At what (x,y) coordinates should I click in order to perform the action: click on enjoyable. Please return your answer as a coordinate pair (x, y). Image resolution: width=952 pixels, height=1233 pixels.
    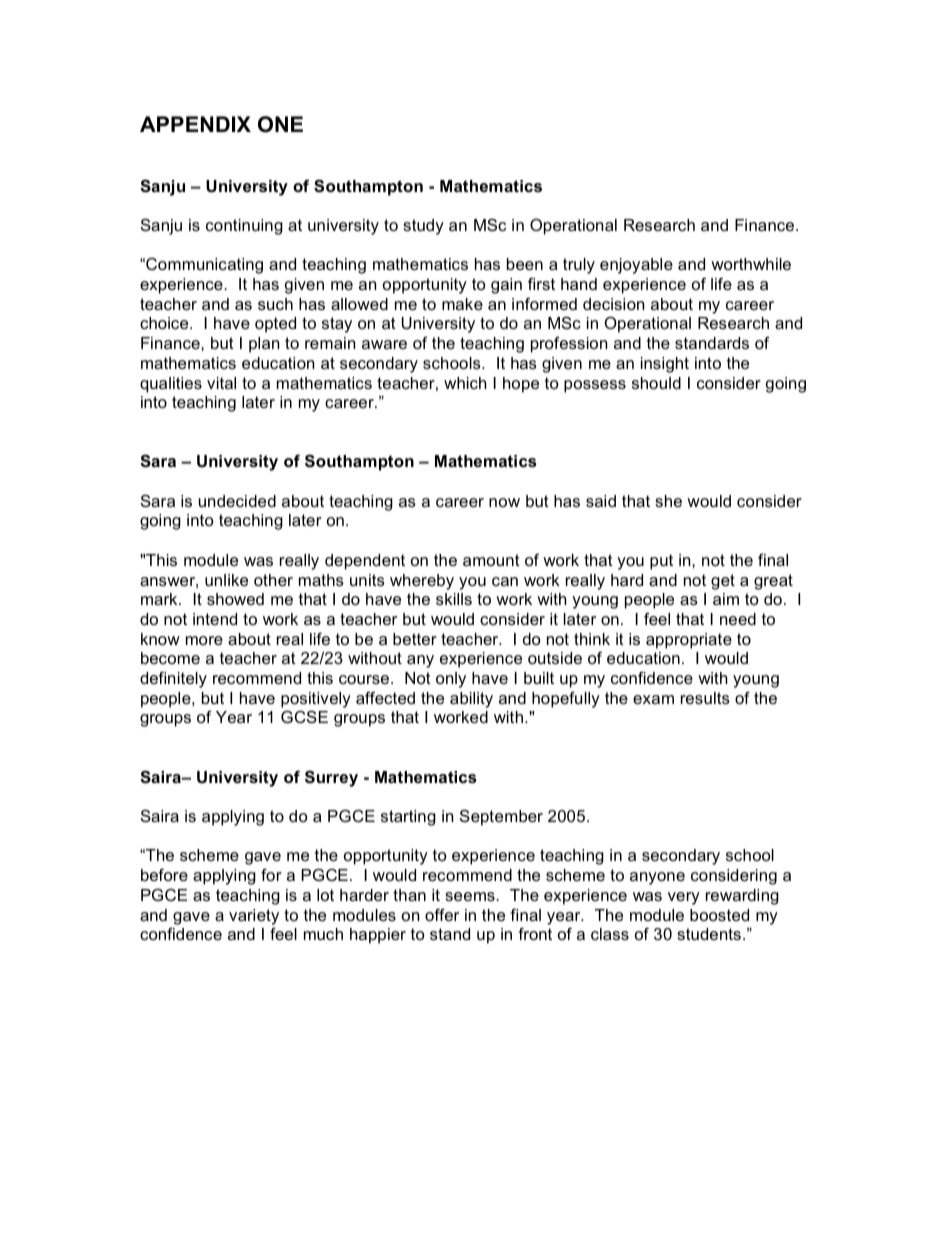
    Looking at the image, I should click on (636, 266).
